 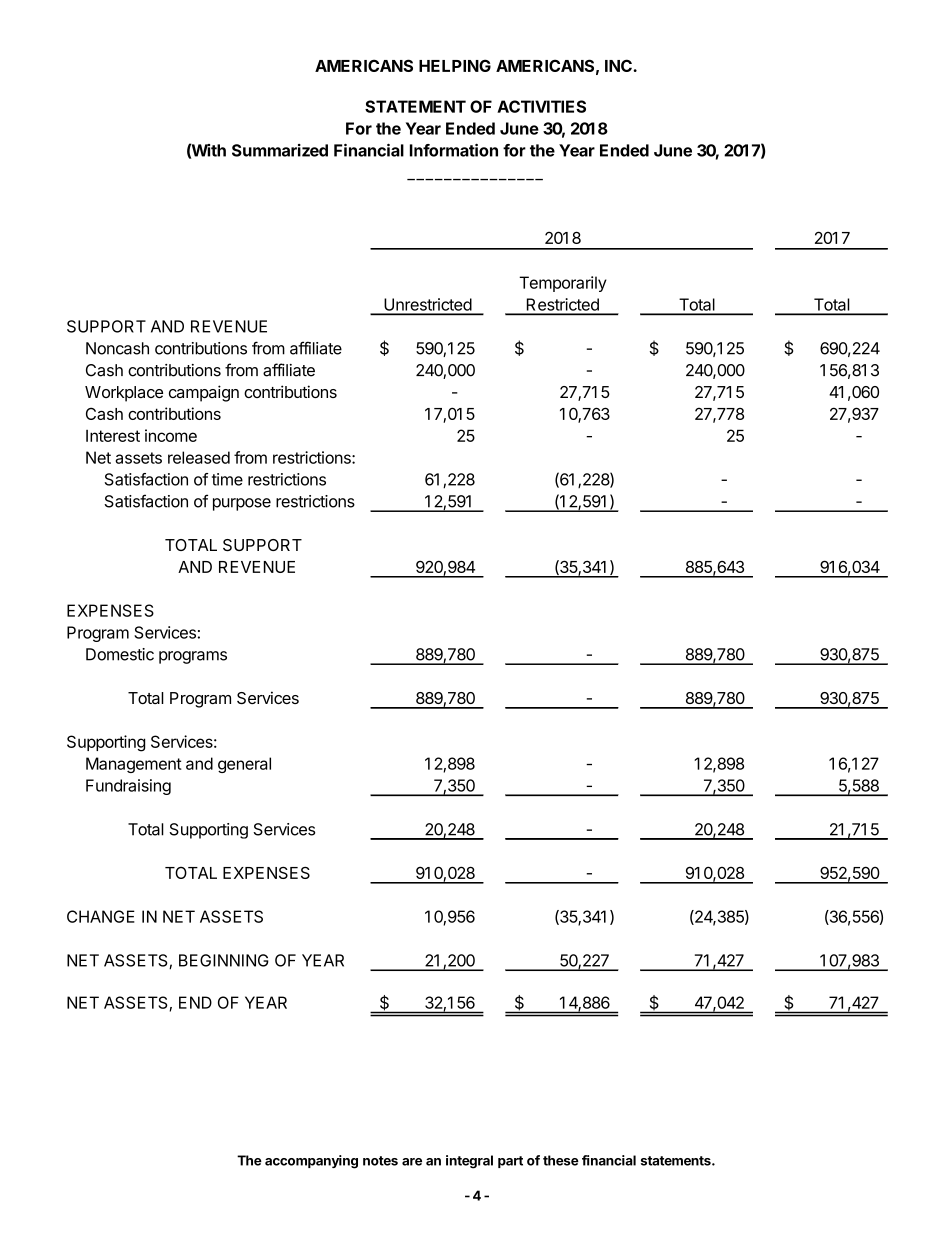 I want to click on BEGINNING, so click(x=224, y=960).
